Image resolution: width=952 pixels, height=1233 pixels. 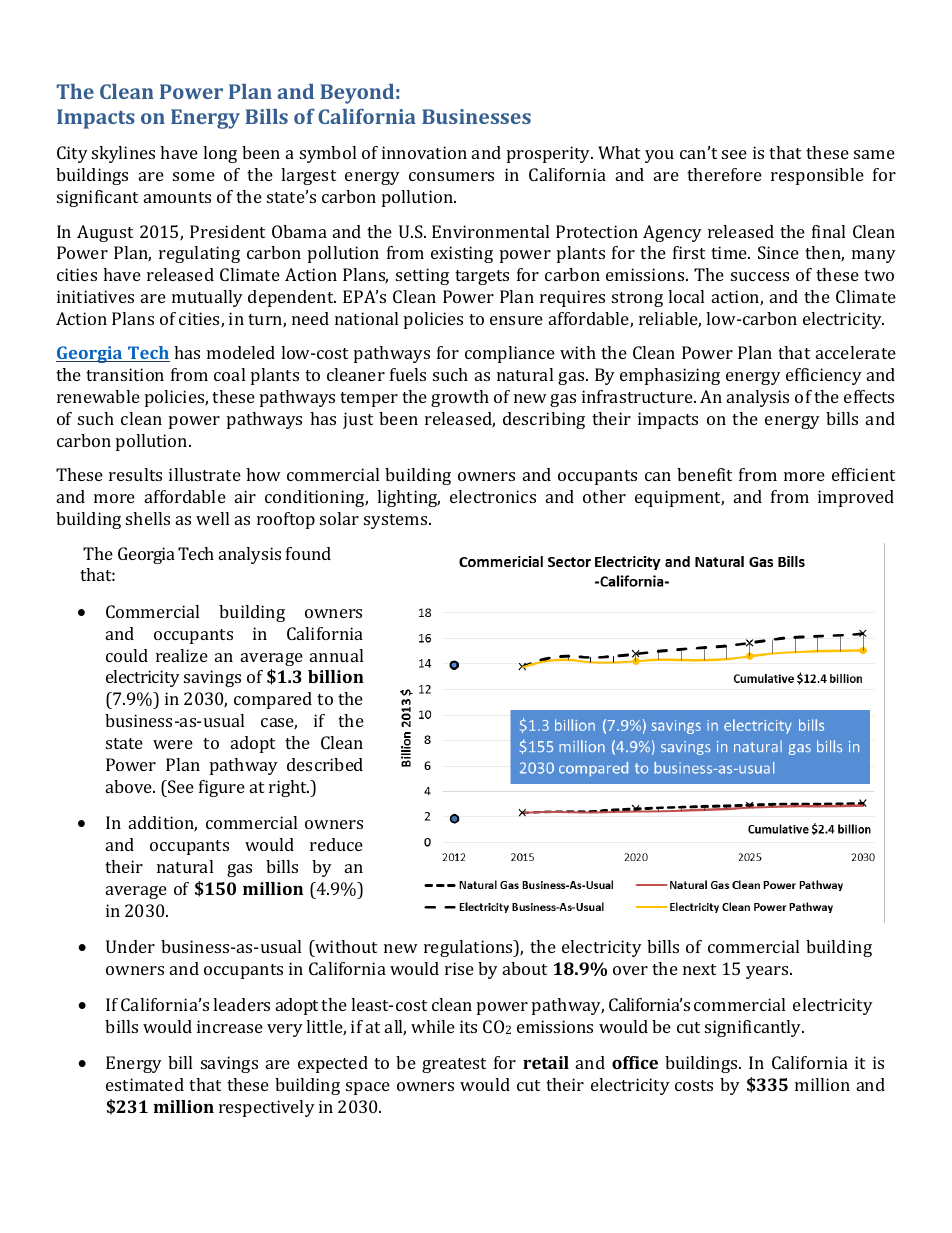 I want to click on some, so click(x=194, y=176).
